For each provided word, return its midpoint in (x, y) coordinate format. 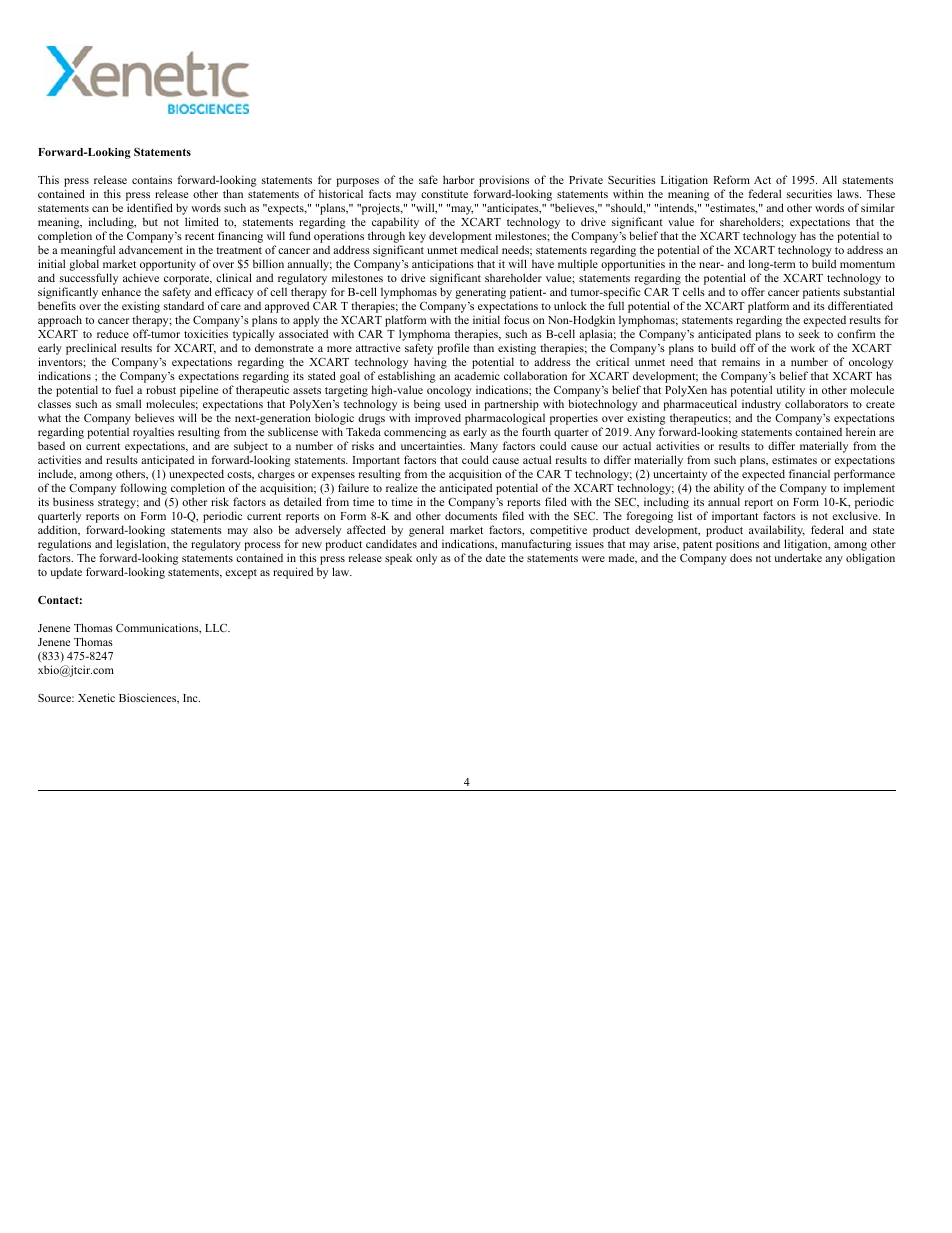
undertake (798, 557)
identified (150, 207)
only (426, 559)
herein (861, 431)
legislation (143, 546)
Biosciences (149, 698)
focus (517, 319)
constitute (444, 193)
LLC (217, 628)
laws (849, 193)
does (741, 557)
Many (484, 449)
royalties (153, 434)
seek (809, 333)
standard (184, 305)
